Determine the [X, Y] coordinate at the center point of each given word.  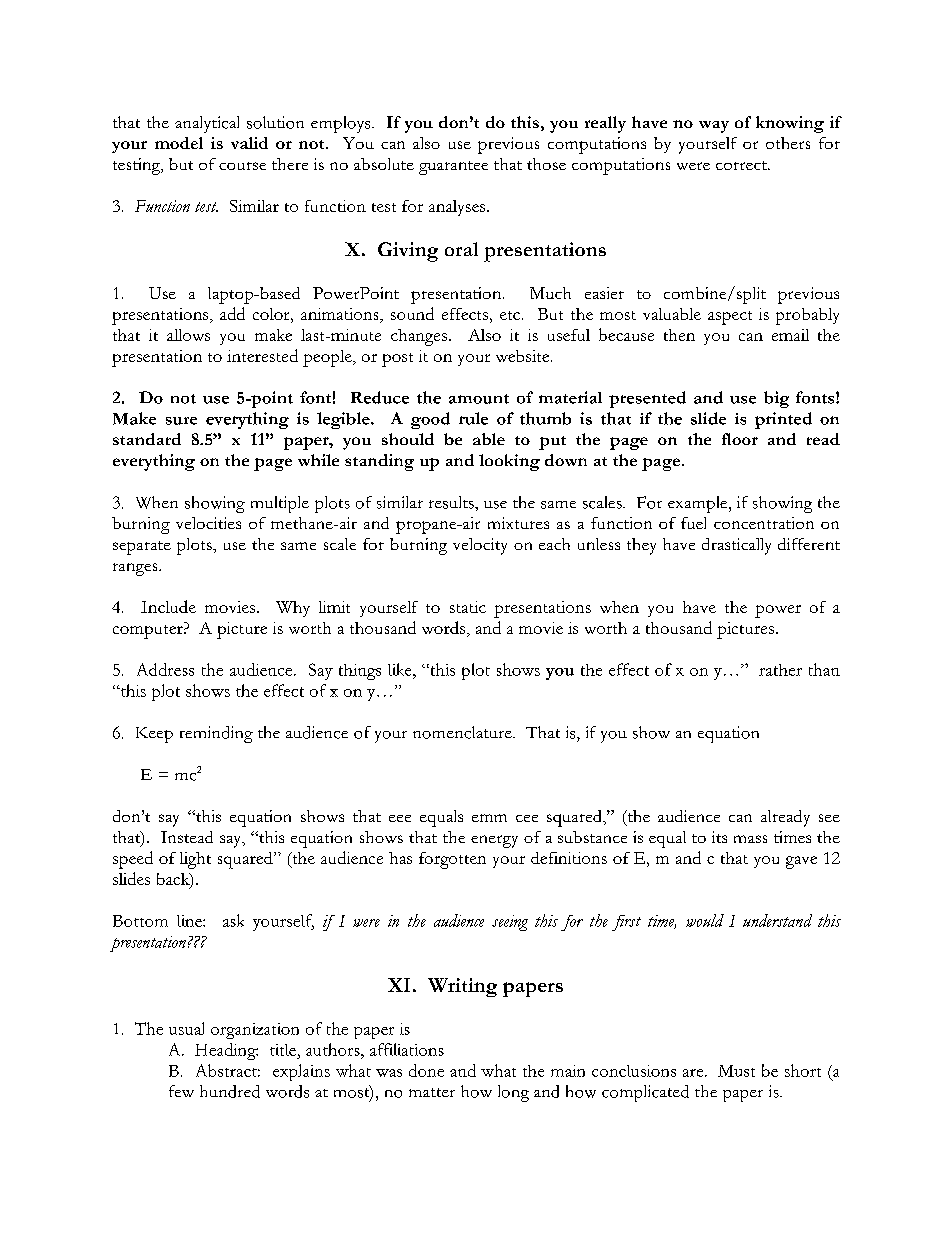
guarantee [453, 168]
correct [742, 165]
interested [262, 355]
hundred [230, 1091]
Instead [187, 837]
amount [479, 399]
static [468, 607]
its [719, 837]
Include [168, 606]
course [242, 166]
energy [494, 841]
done [426, 1070]
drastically [736, 546]
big [776, 399]
